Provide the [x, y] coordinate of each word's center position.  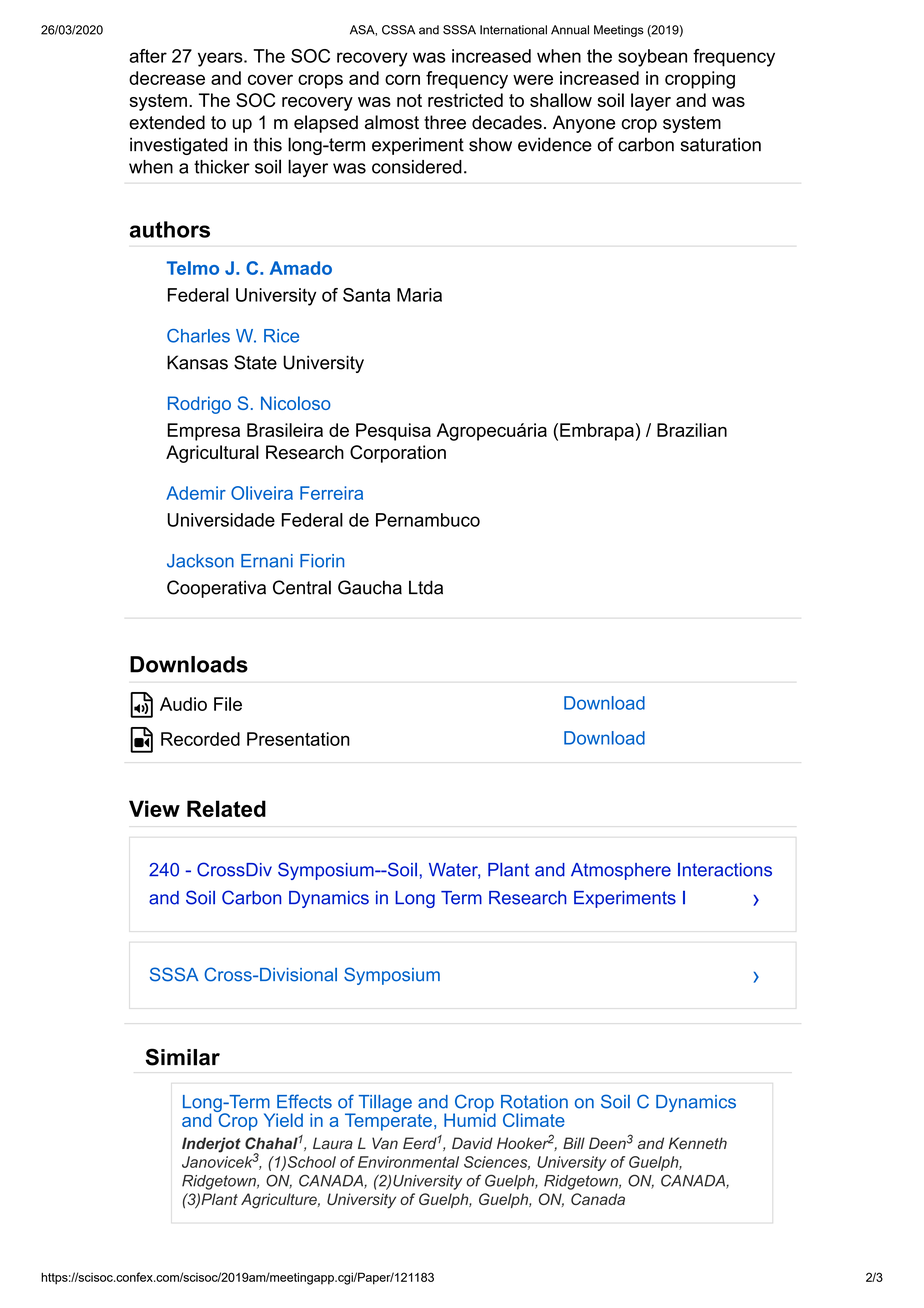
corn [402, 79]
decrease [167, 78]
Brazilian [692, 430]
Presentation [298, 739]
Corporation [398, 454]
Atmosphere [621, 871]
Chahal [272, 1143]
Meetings [619, 31]
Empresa [203, 432]
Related [226, 808]
